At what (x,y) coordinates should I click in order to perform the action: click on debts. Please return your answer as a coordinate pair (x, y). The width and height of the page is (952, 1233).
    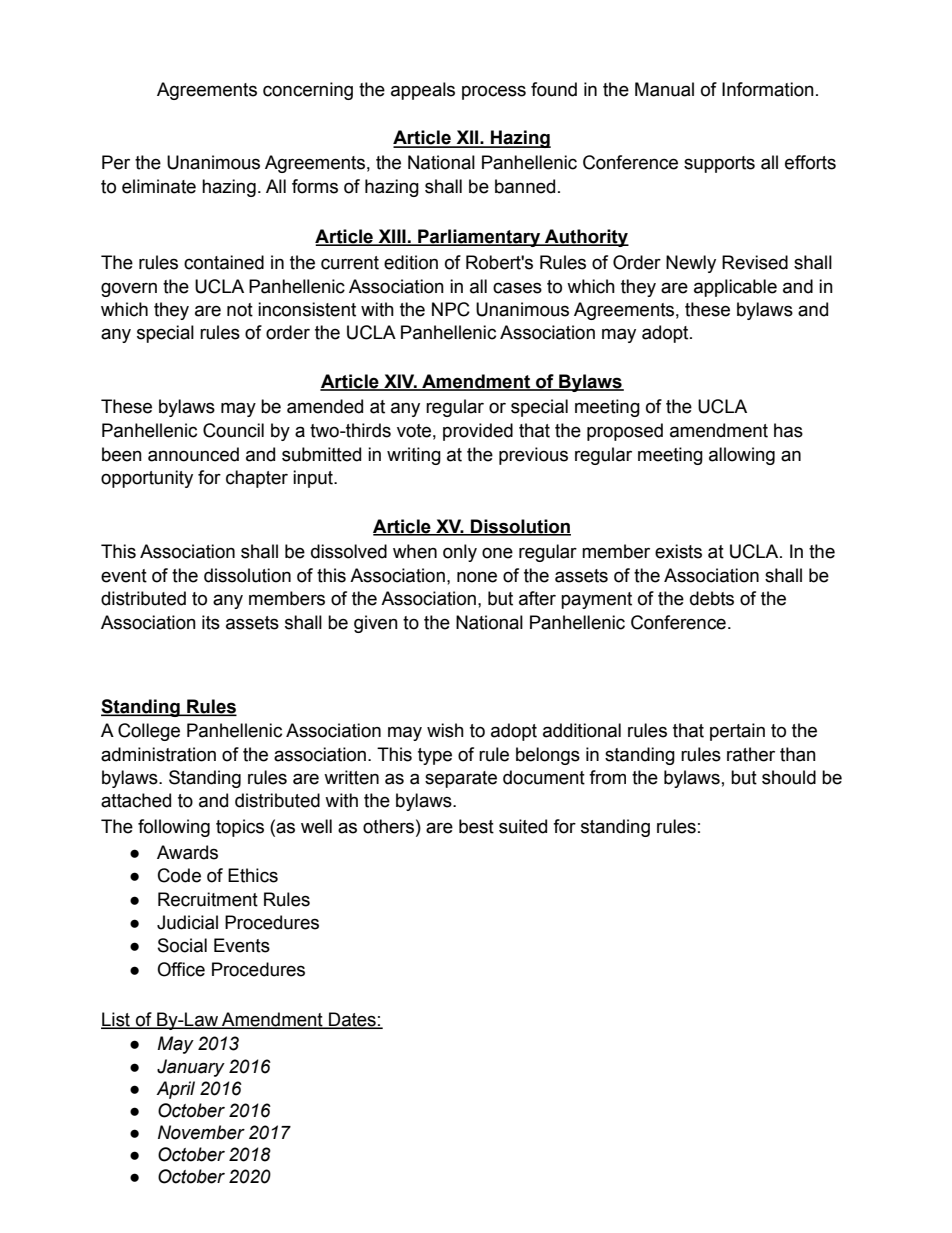
    Looking at the image, I should click on (712, 598).
